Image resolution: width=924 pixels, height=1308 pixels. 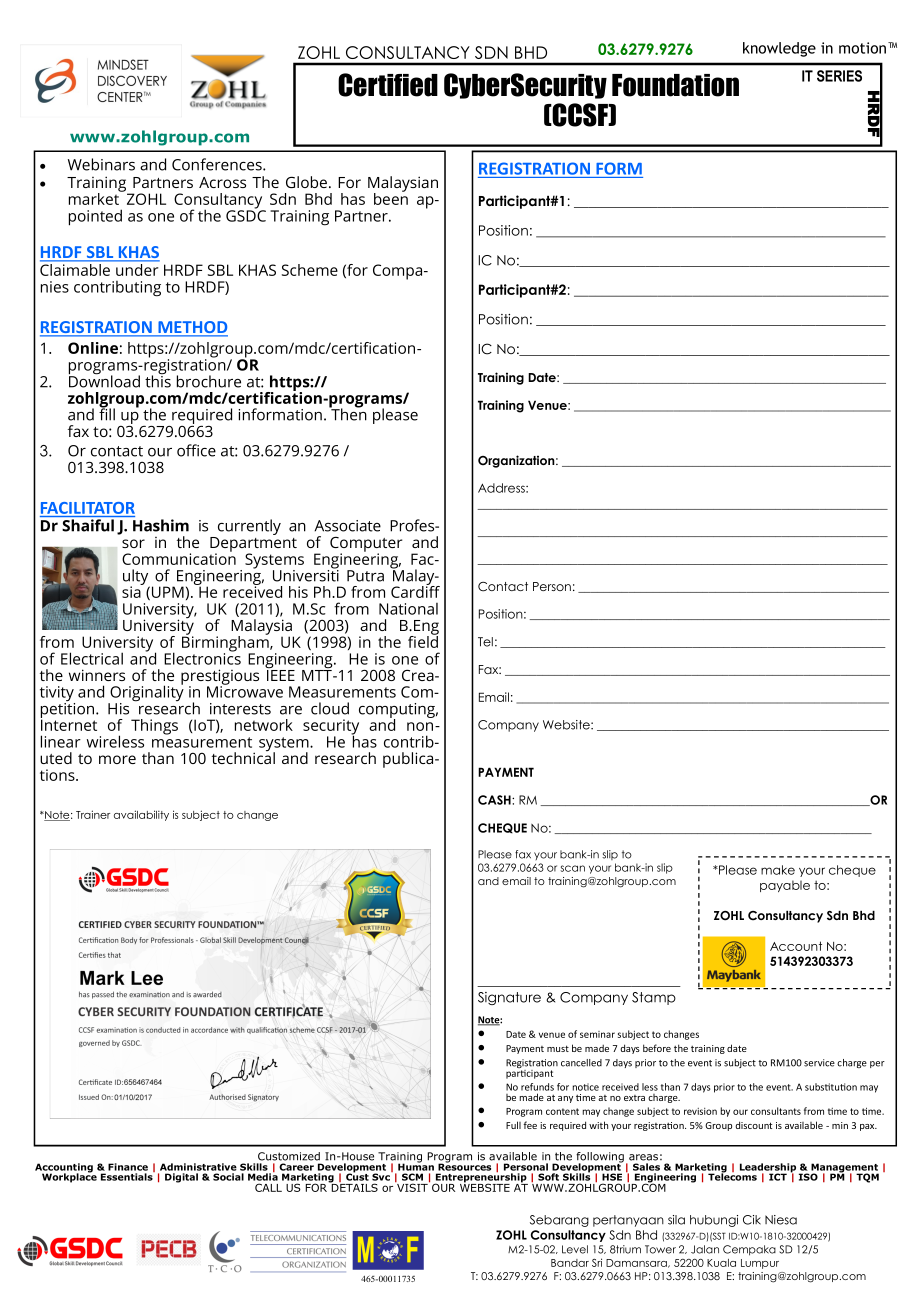 What do you see at coordinates (158, 380) in the document?
I see `this` at bounding box center [158, 380].
